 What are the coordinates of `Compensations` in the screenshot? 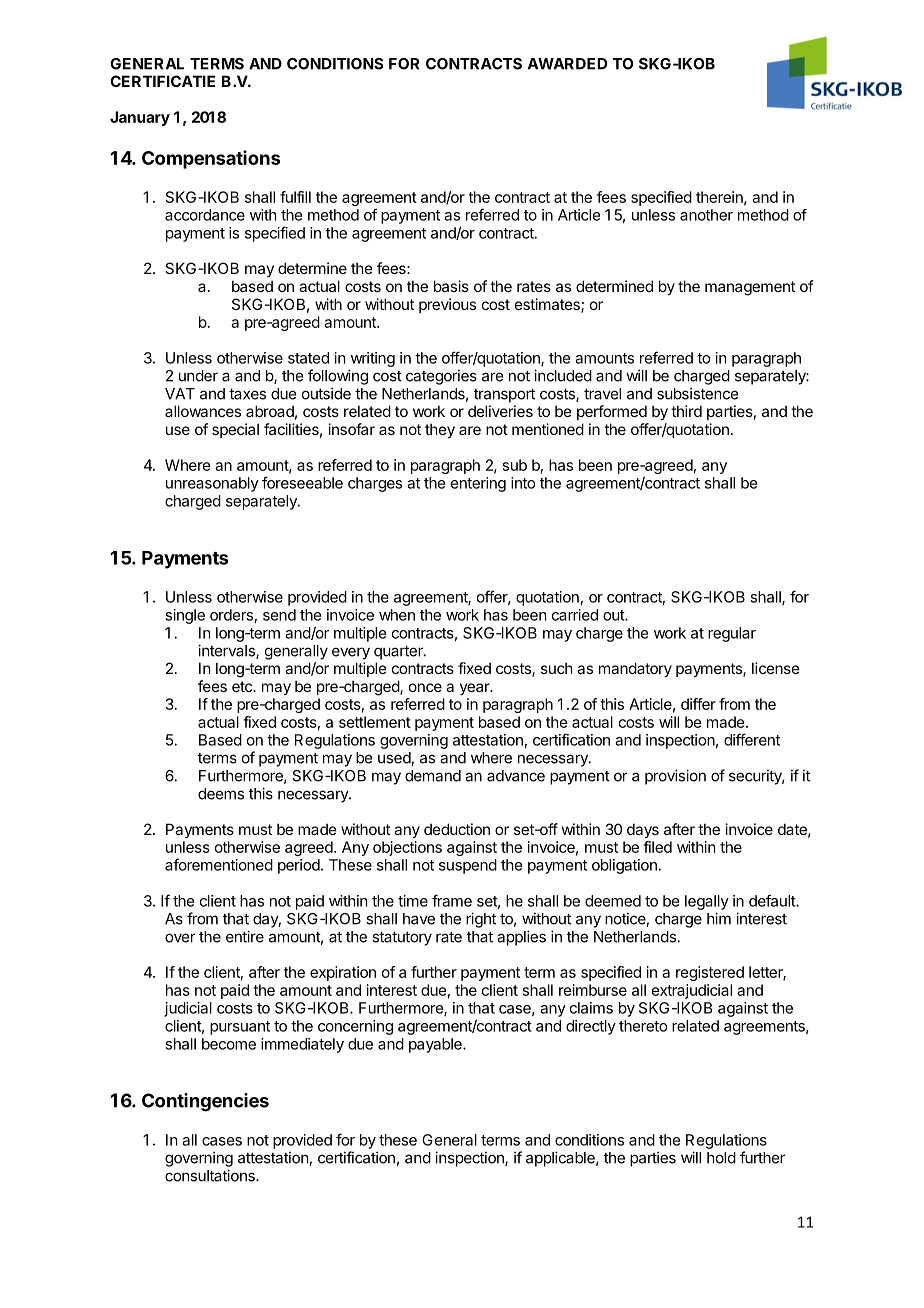 It's located at (211, 159).
